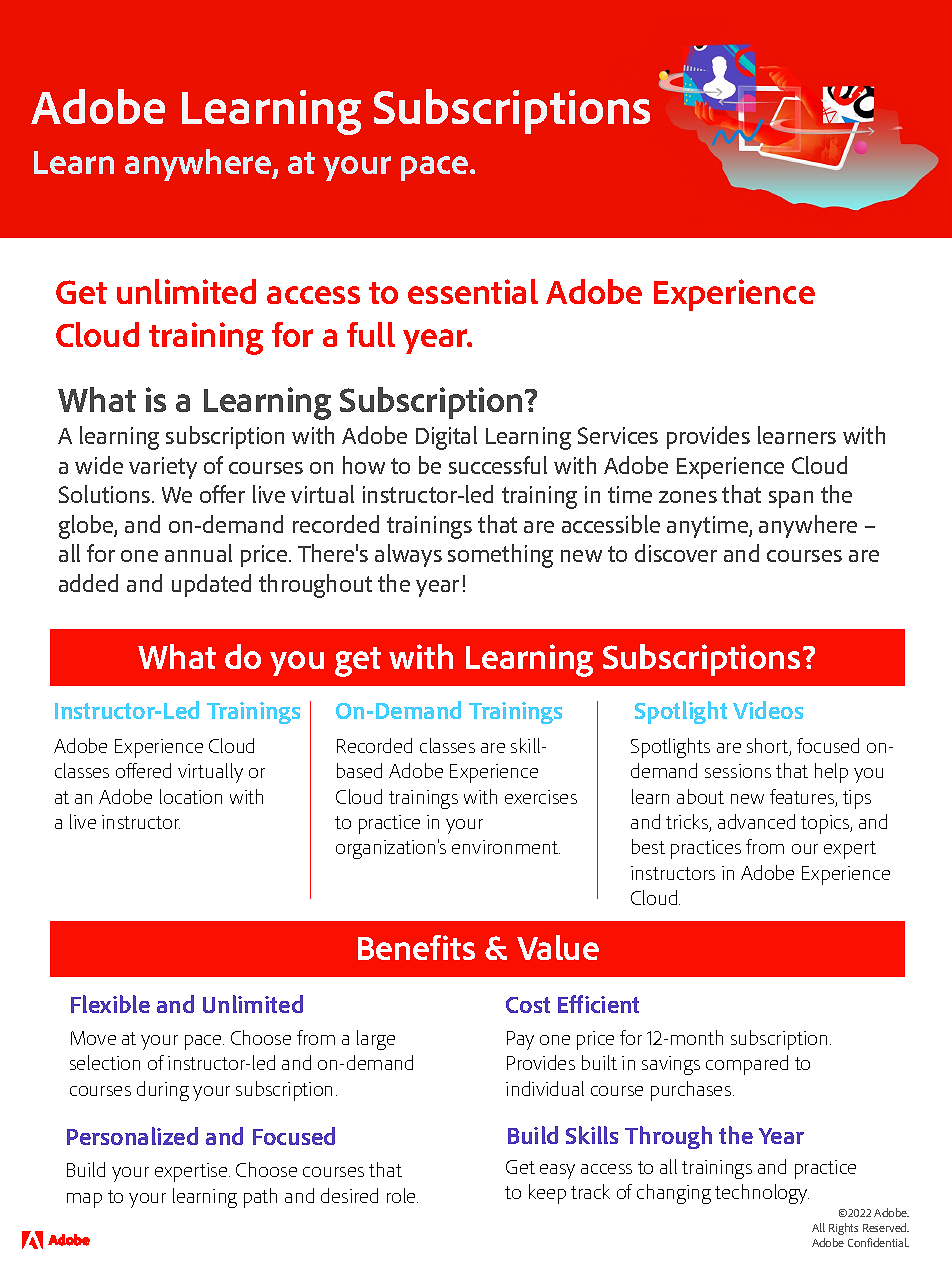 This page has width=952, height=1270. What do you see at coordinates (371, 334) in the page?
I see `full` at bounding box center [371, 334].
